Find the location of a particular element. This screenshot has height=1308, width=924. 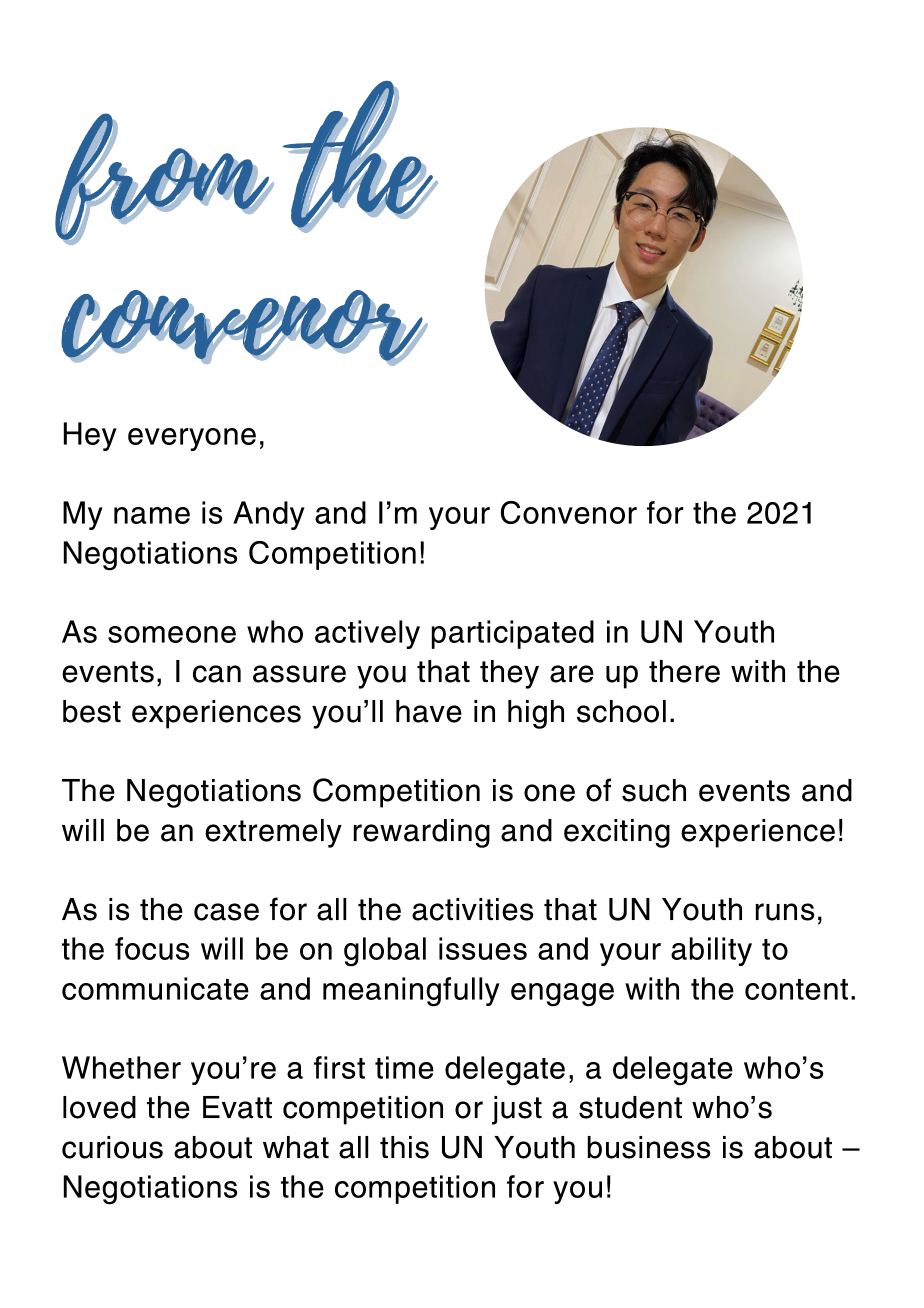

there is located at coordinates (684, 671).
